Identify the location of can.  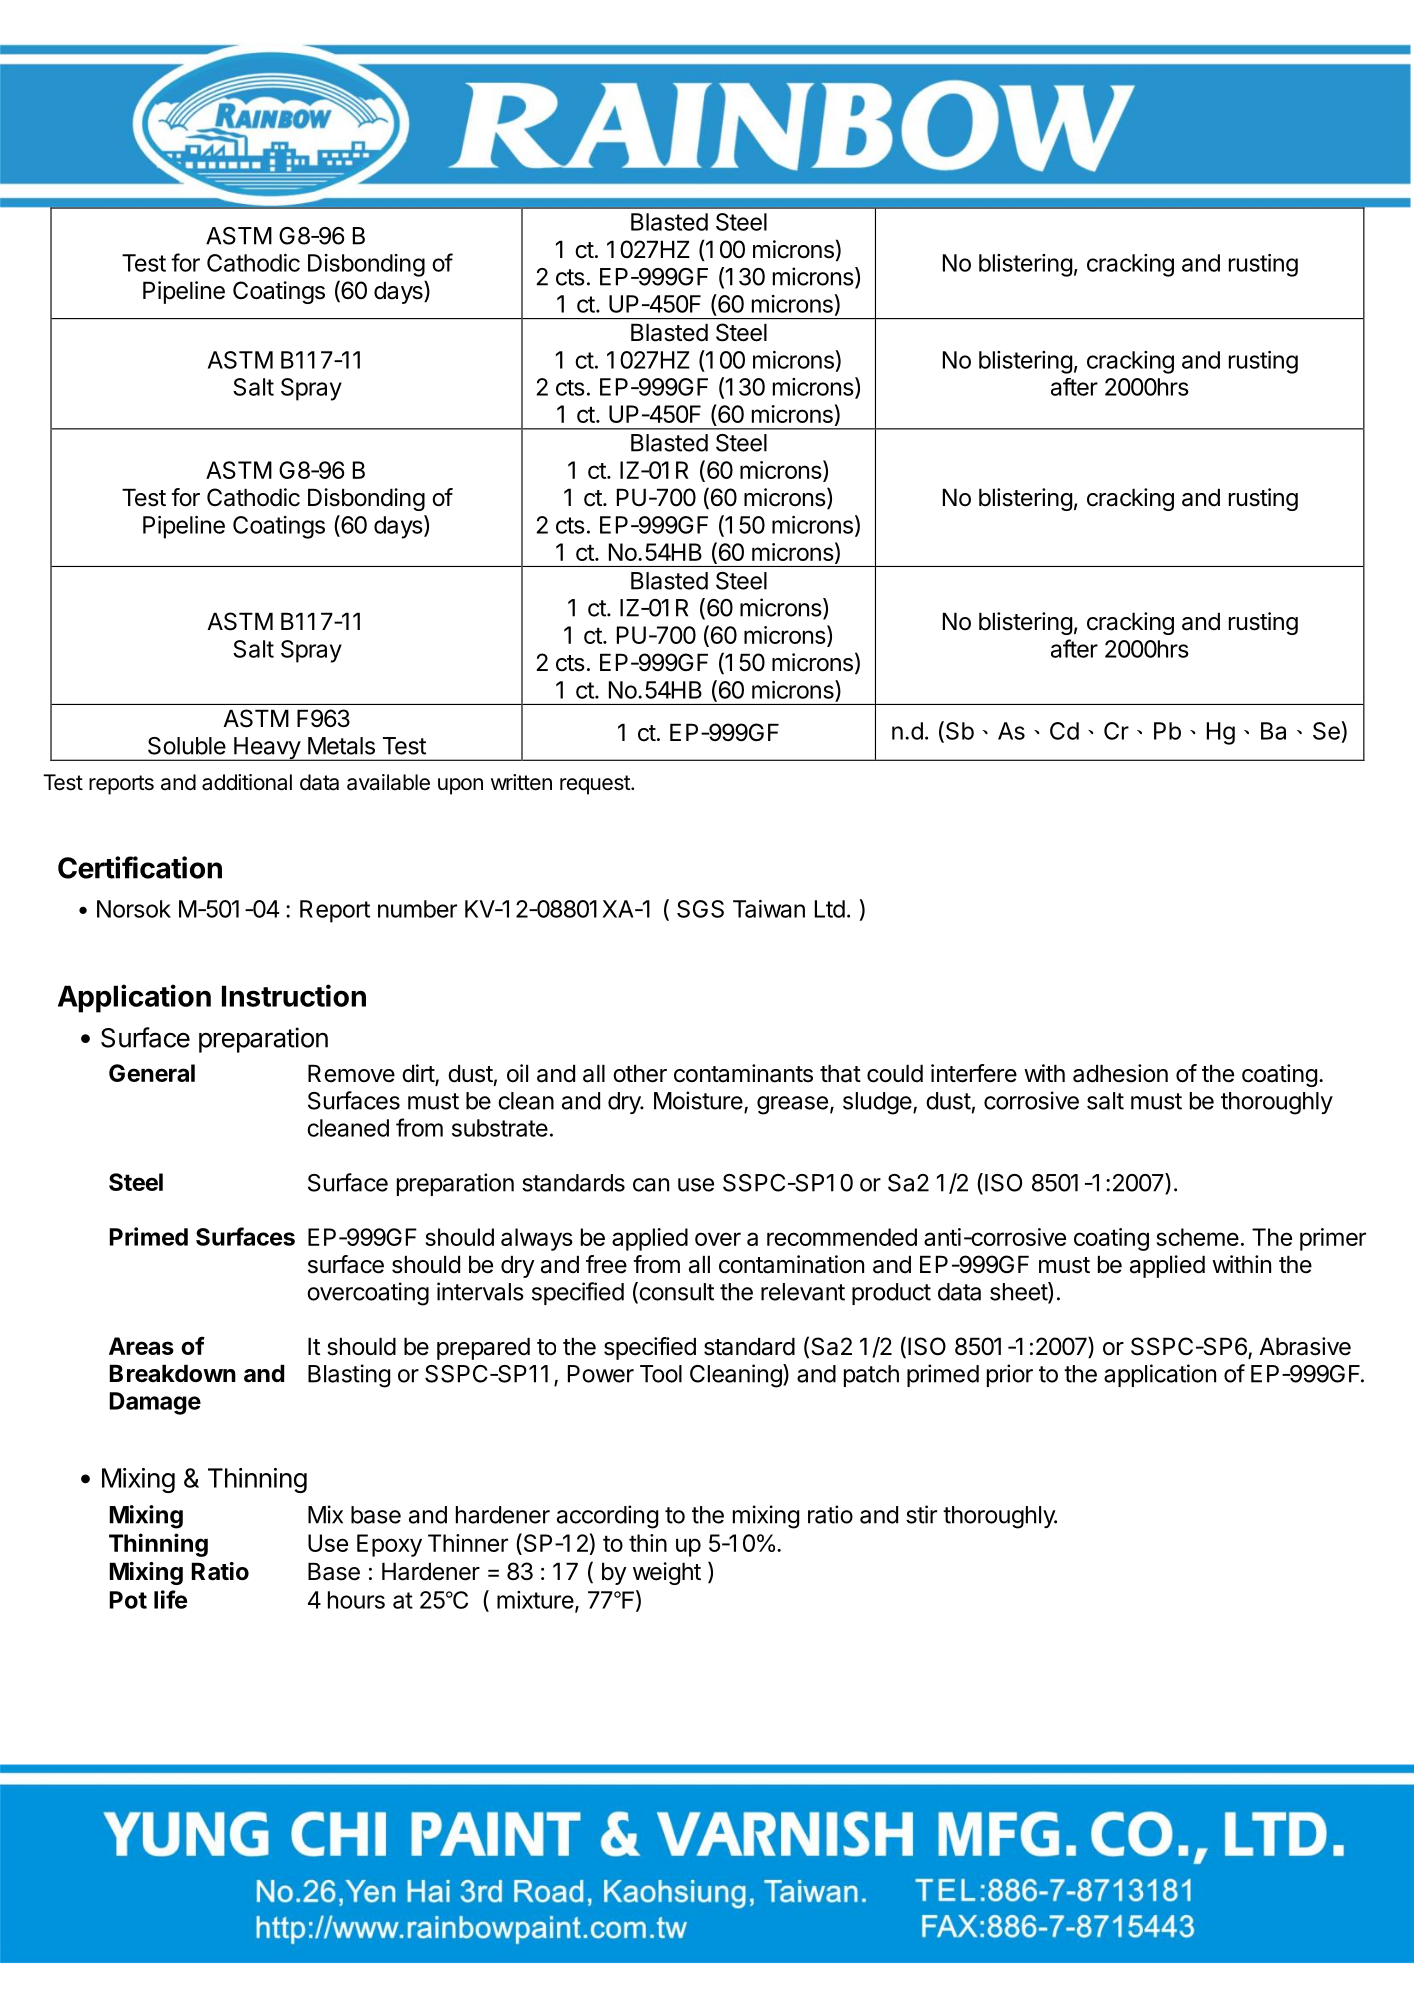
(651, 1185).
